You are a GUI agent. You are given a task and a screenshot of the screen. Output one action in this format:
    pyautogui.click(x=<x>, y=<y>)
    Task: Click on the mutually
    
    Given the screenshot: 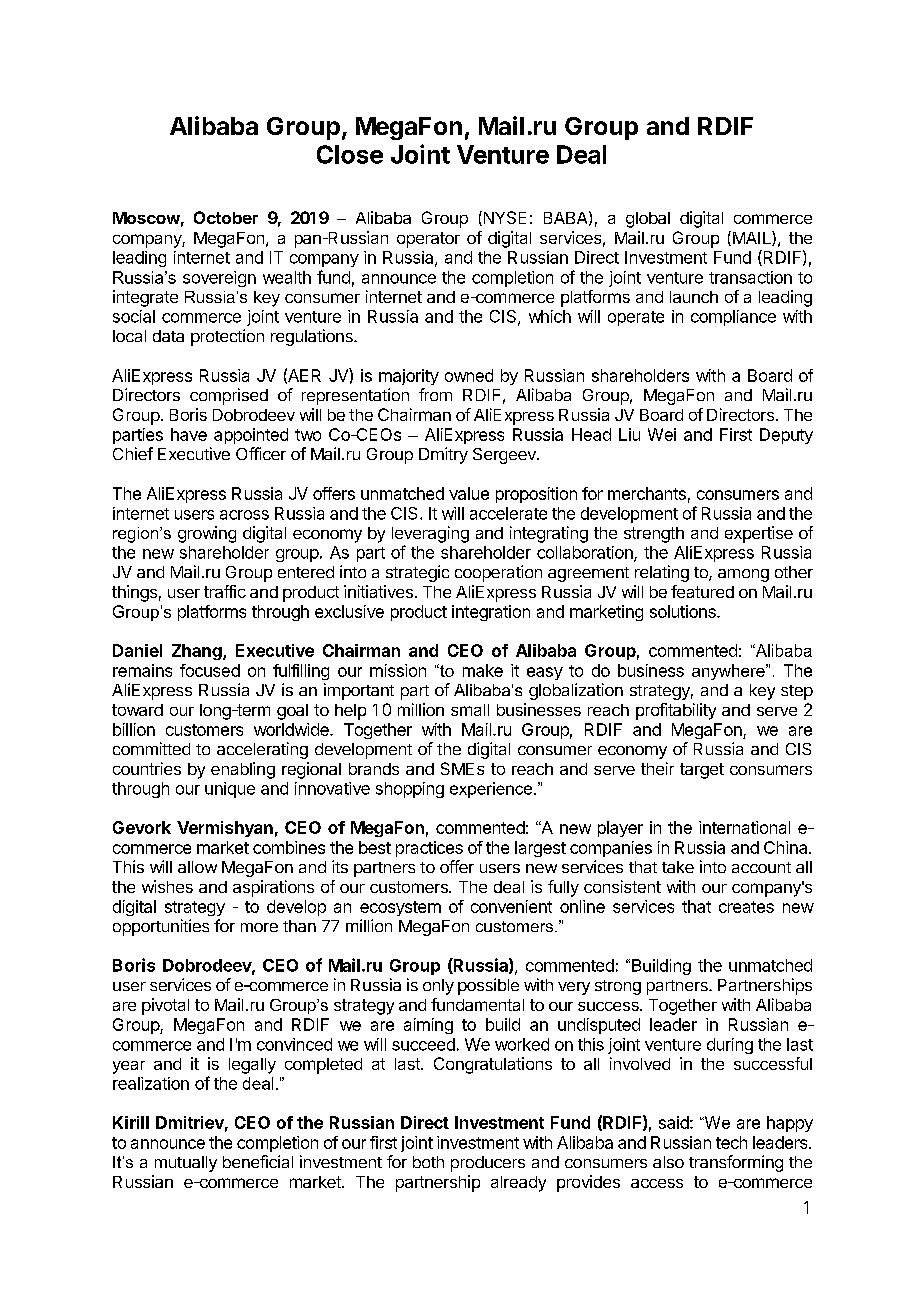 What is the action you would take?
    pyautogui.click(x=186, y=1164)
